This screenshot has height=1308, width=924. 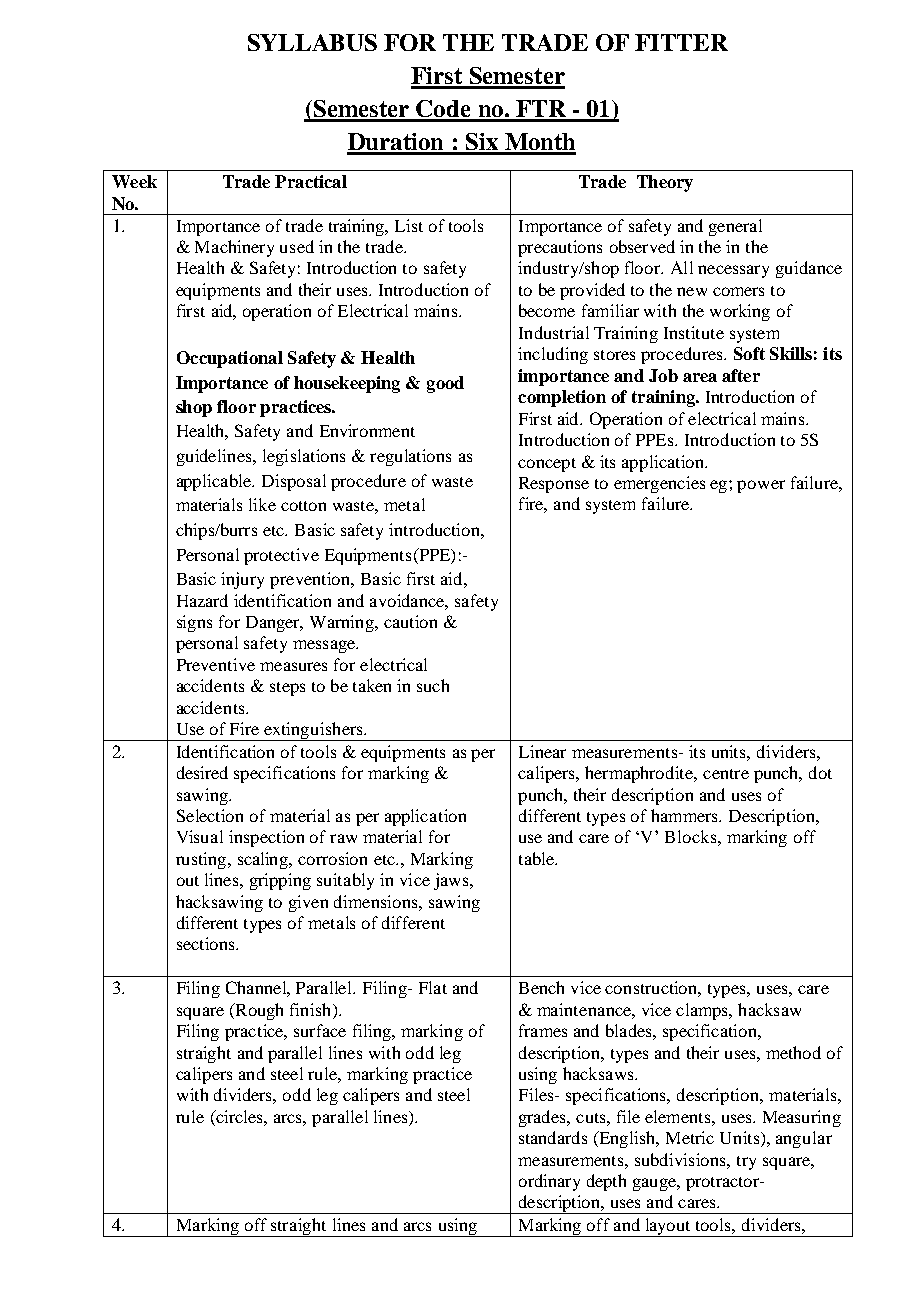 I want to click on good, so click(x=445, y=384).
